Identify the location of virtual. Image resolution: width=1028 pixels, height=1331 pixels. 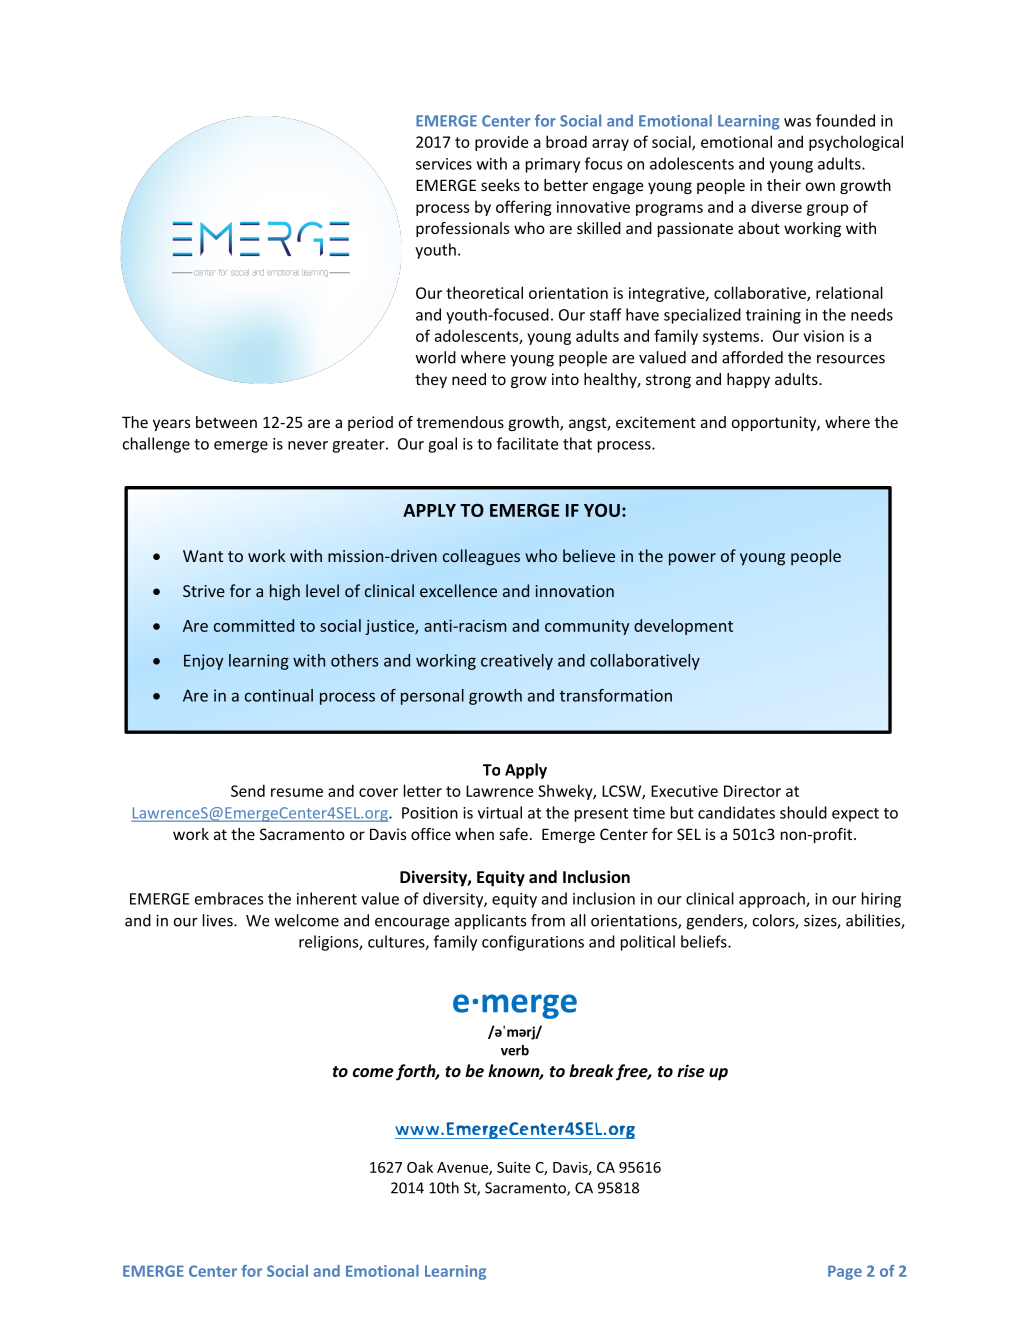
(500, 812).
